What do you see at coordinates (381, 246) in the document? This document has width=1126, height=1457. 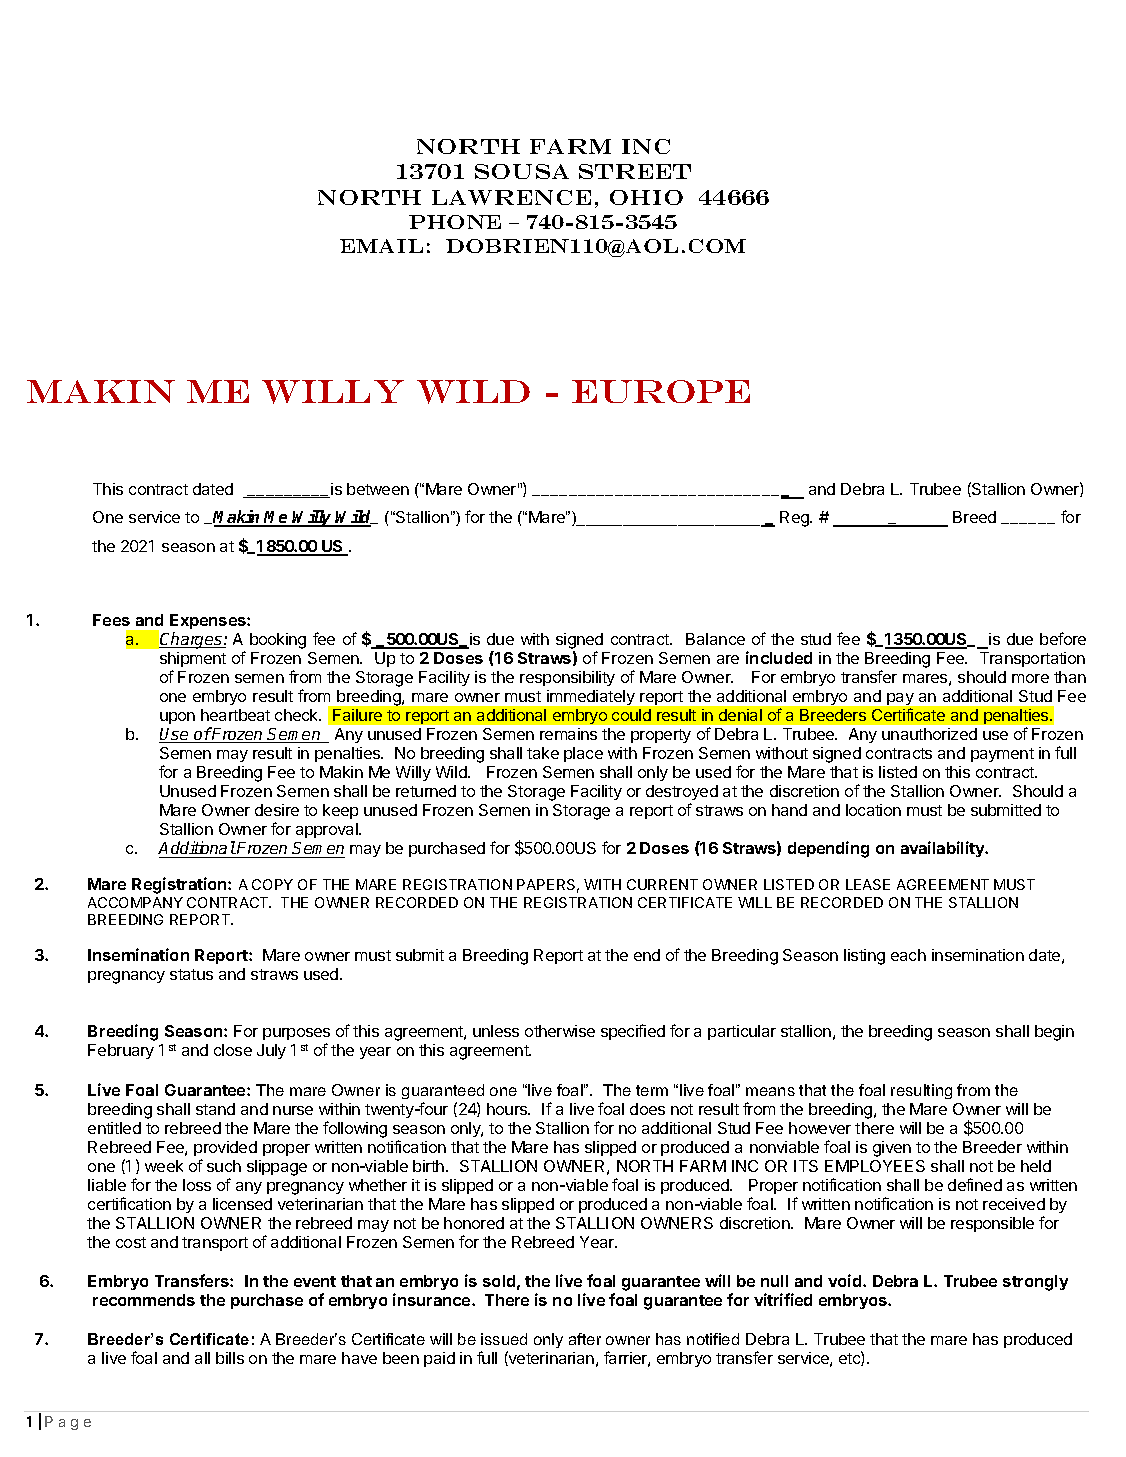 I see `Email` at bounding box center [381, 246].
